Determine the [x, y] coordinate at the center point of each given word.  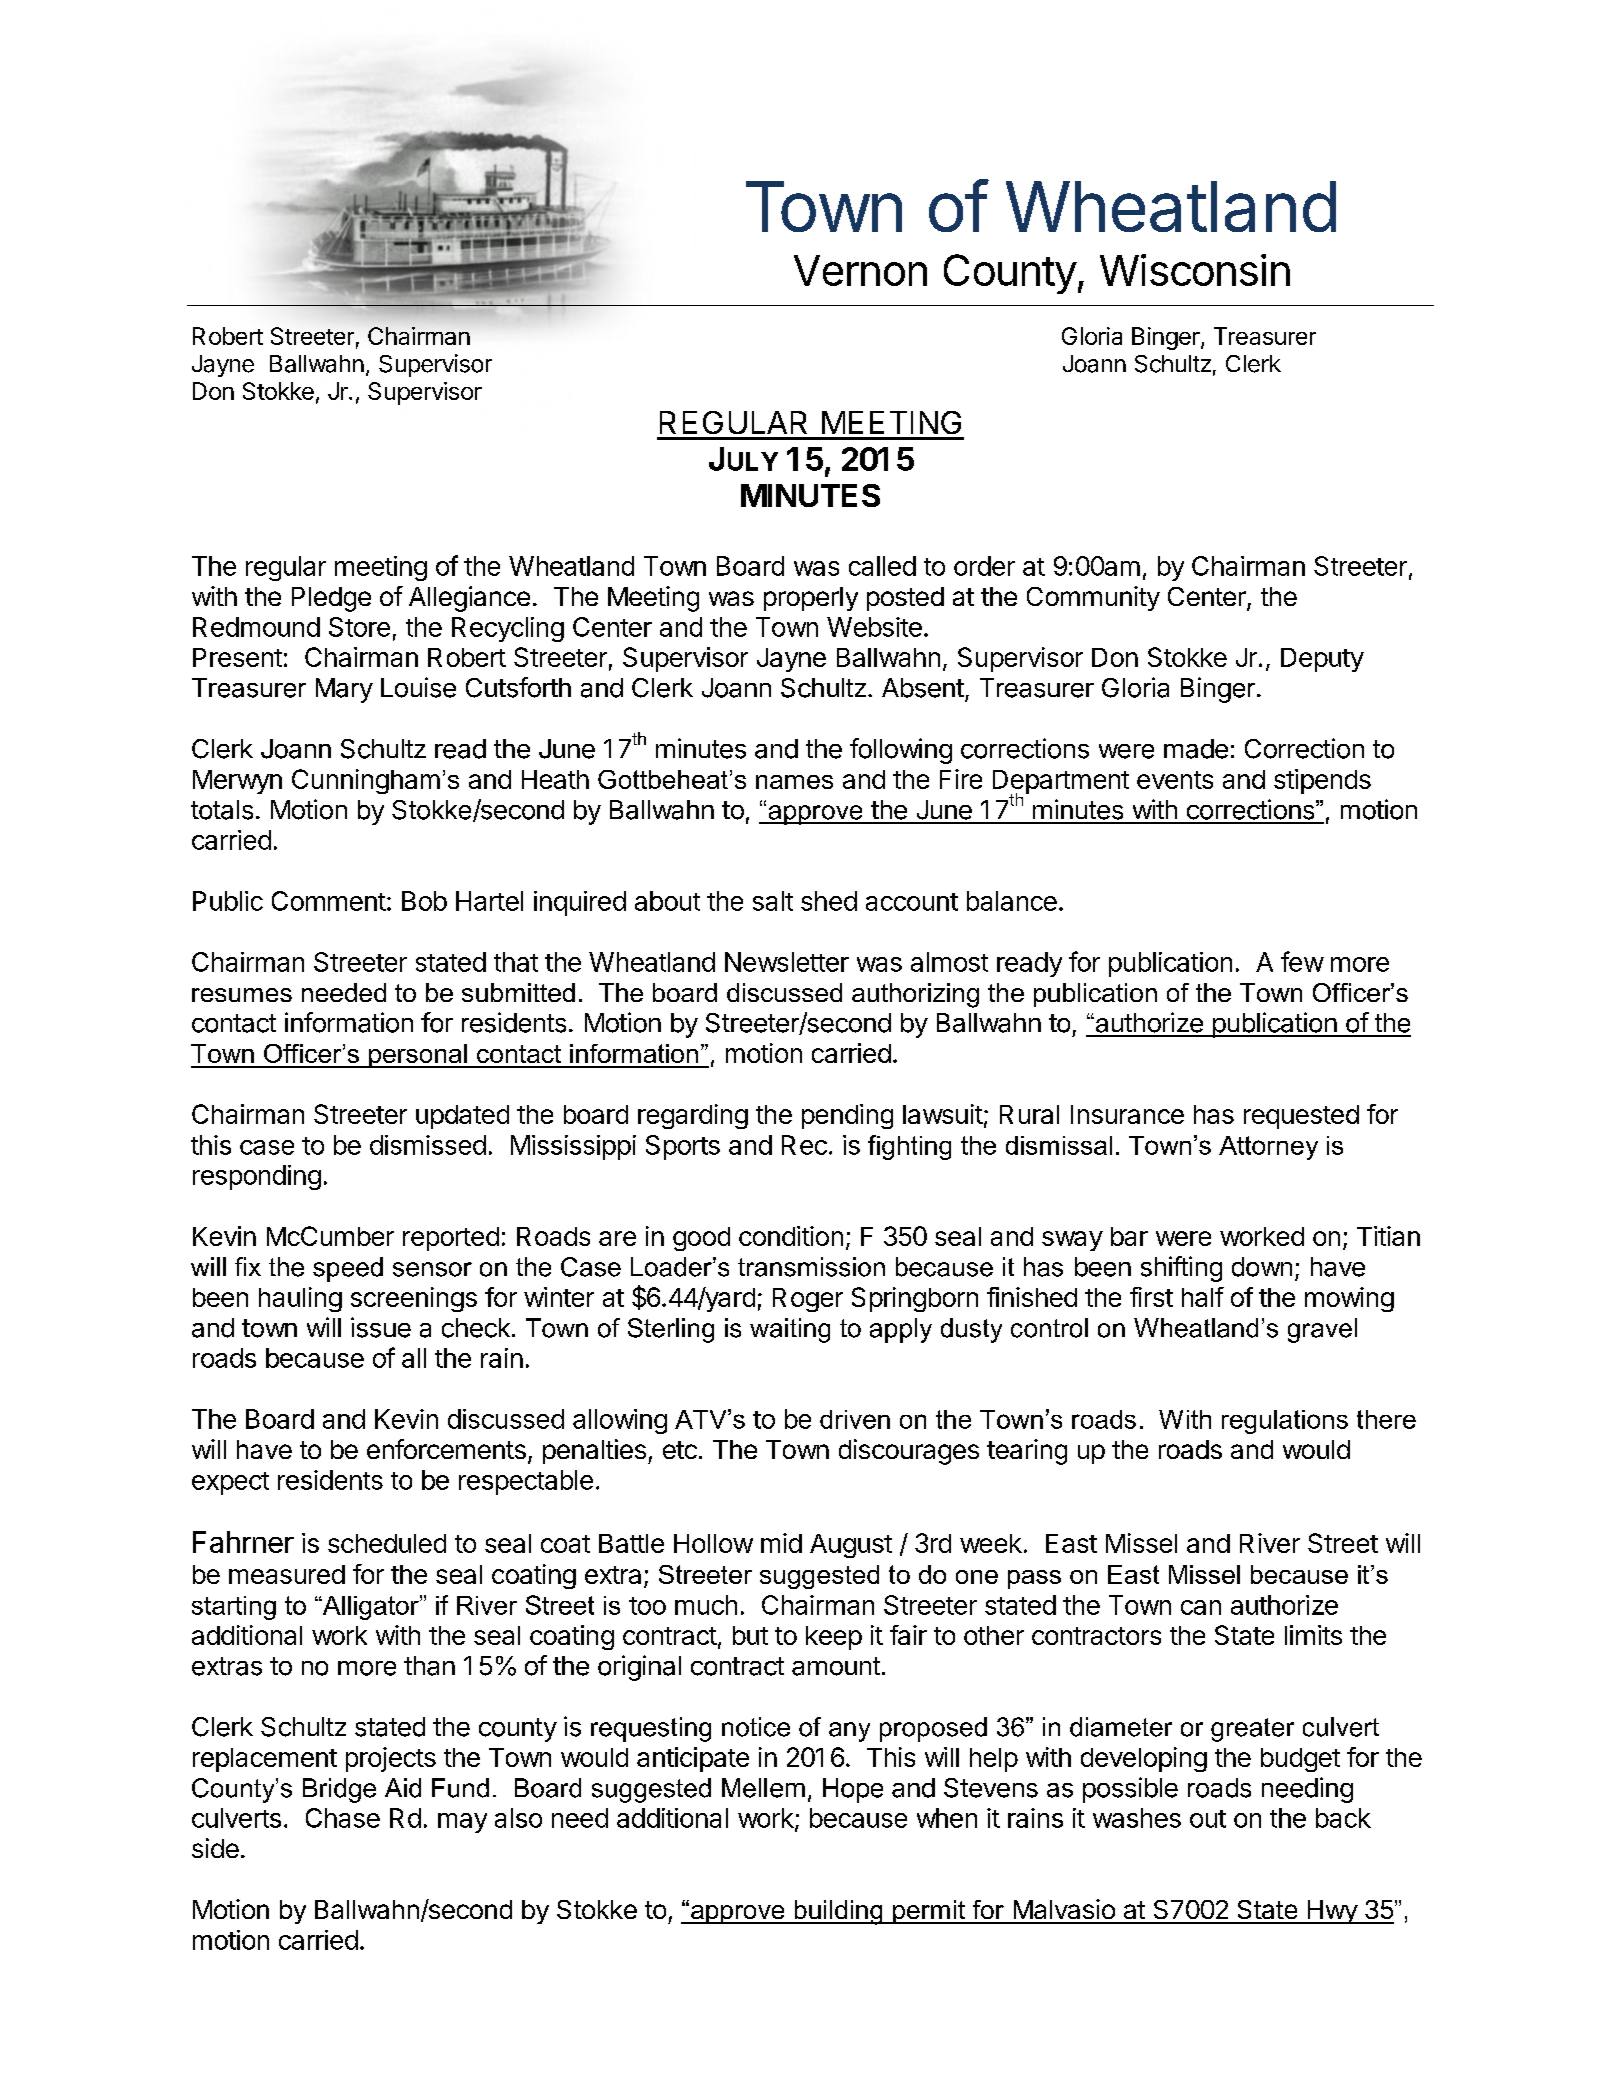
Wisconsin [1195, 270]
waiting [790, 1330]
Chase [343, 1818]
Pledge [331, 599]
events [1175, 780]
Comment [329, 901]
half [1203, 1297]
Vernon [860, 270]
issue [381, 1327]
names [794, 782]
